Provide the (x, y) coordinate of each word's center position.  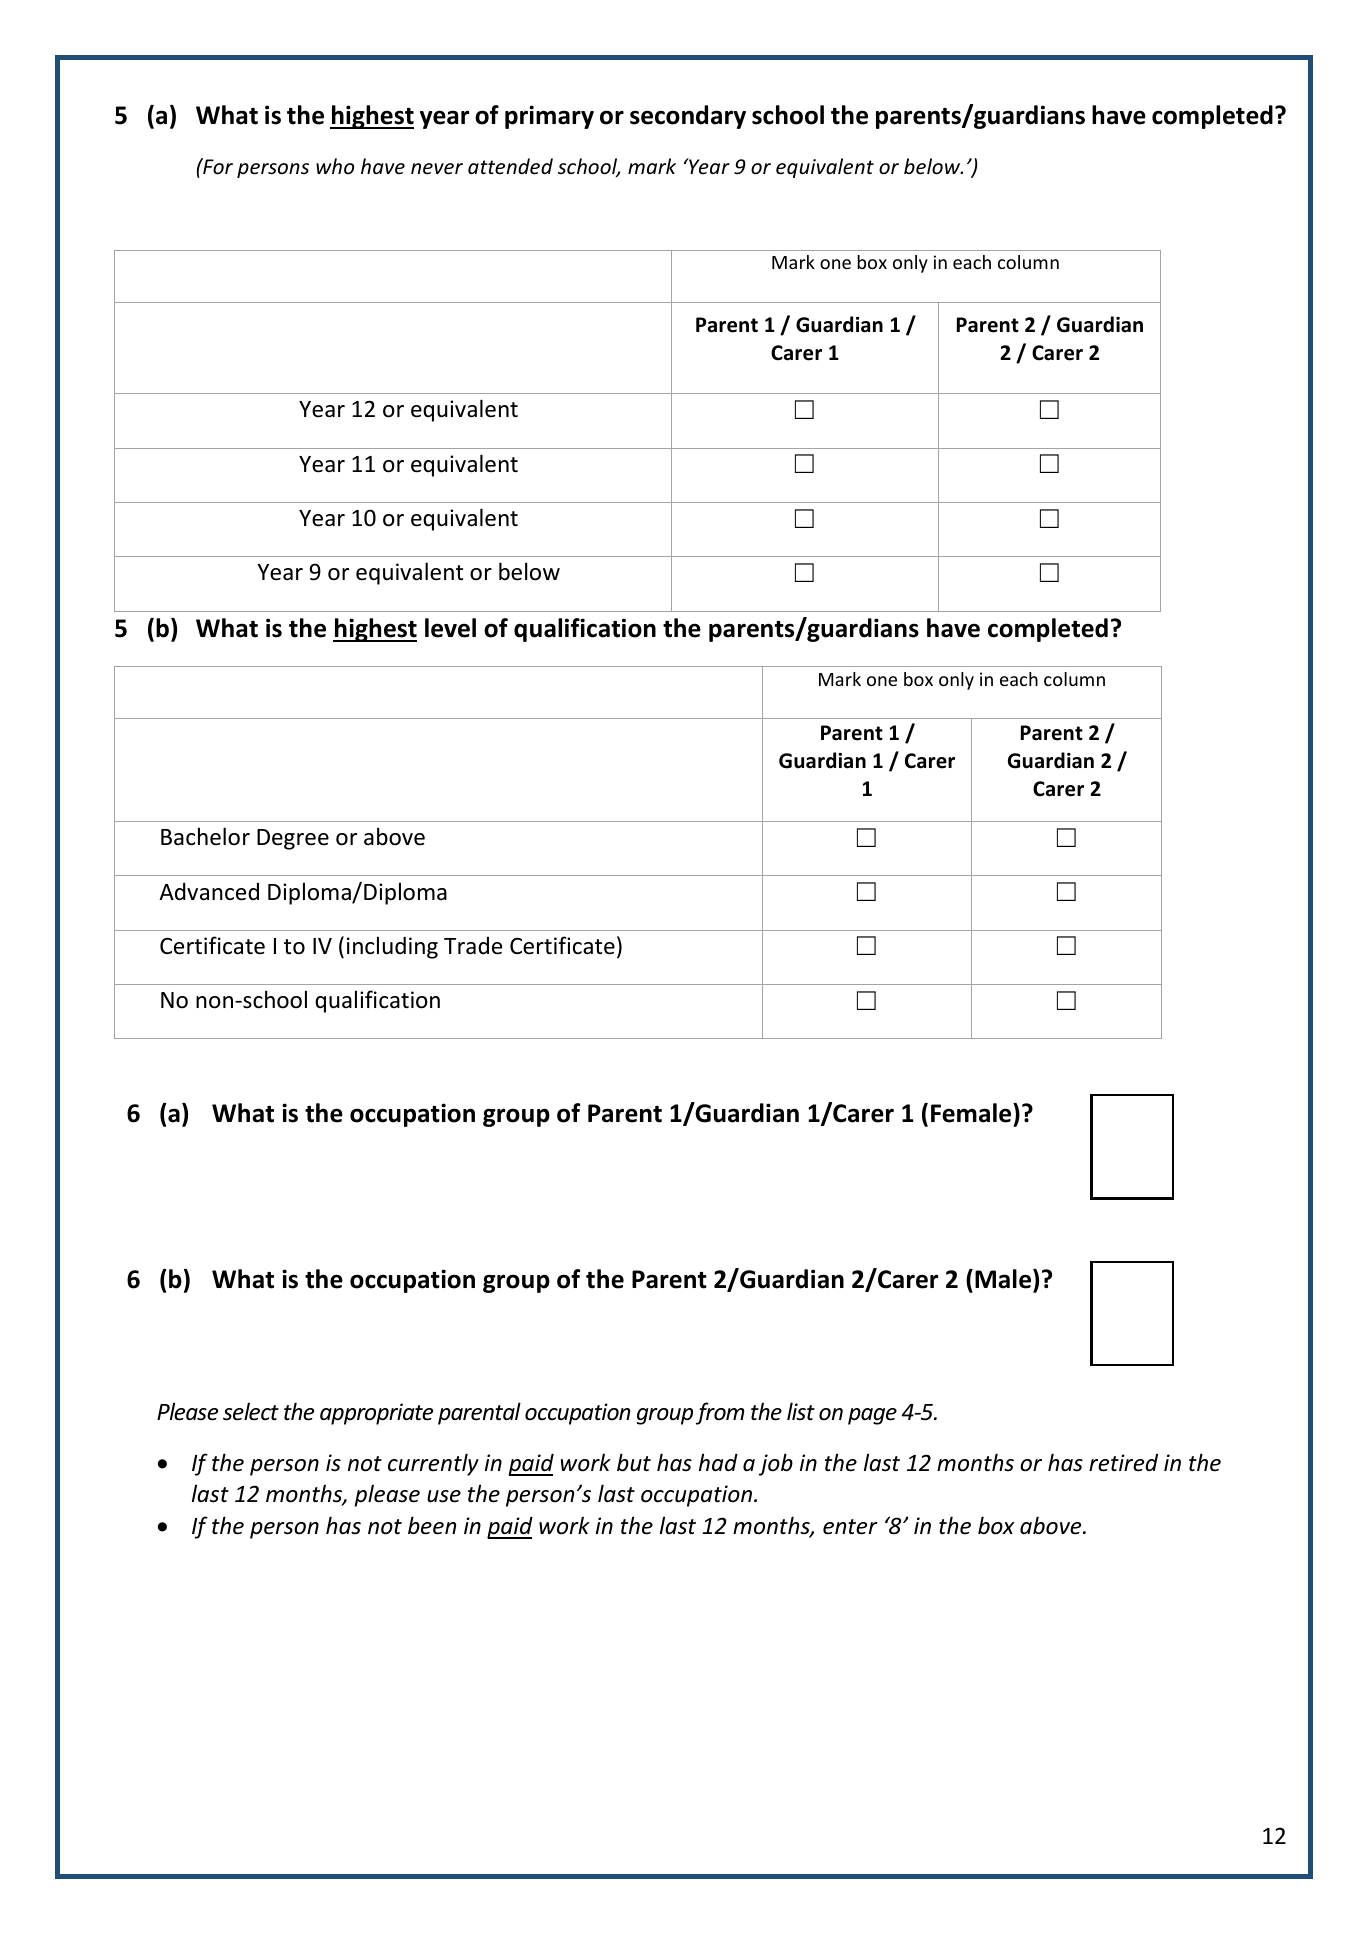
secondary (688, 117)
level (450, 628)
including (392, 947)
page (872, 1416)
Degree (293, 839)
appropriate (376, 1414)
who (335, 166)
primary (549, 117)
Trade (473, 946)
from (720, 1413)
